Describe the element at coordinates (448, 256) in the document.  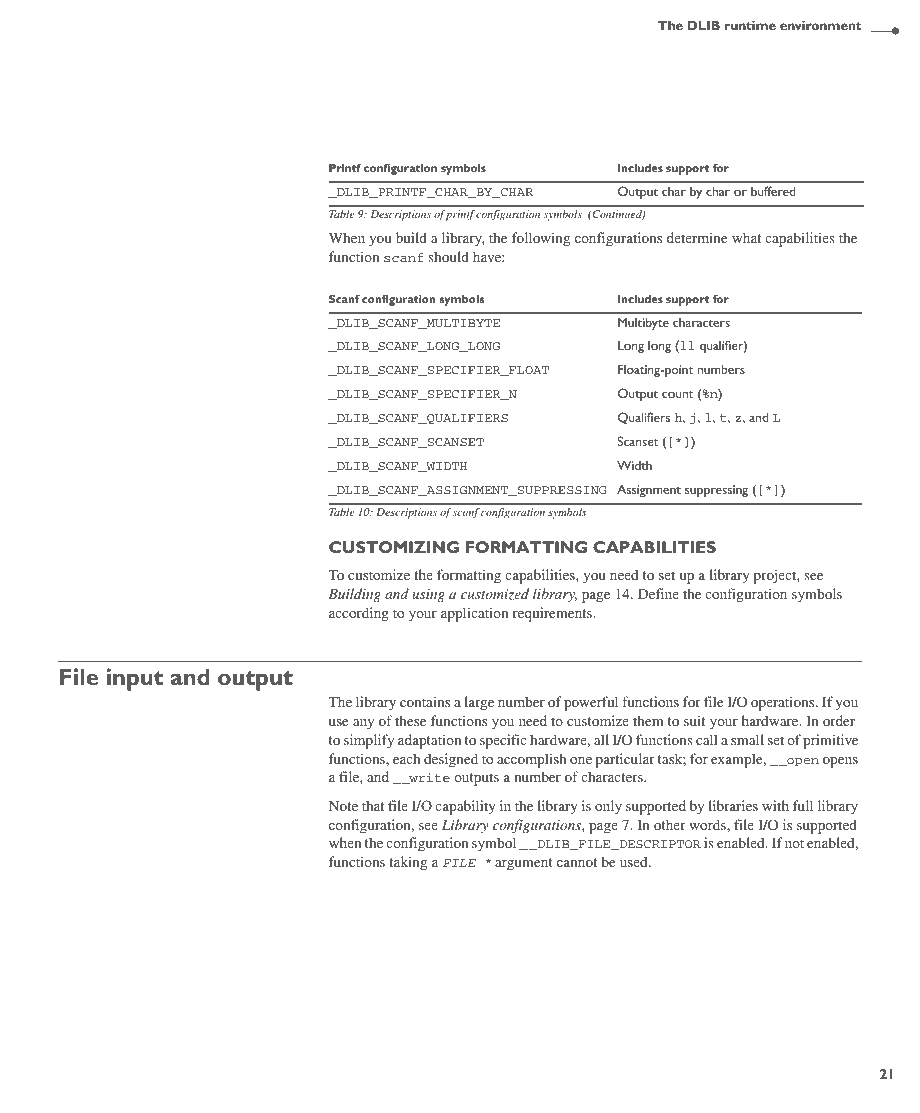
I see `should` at that location.
